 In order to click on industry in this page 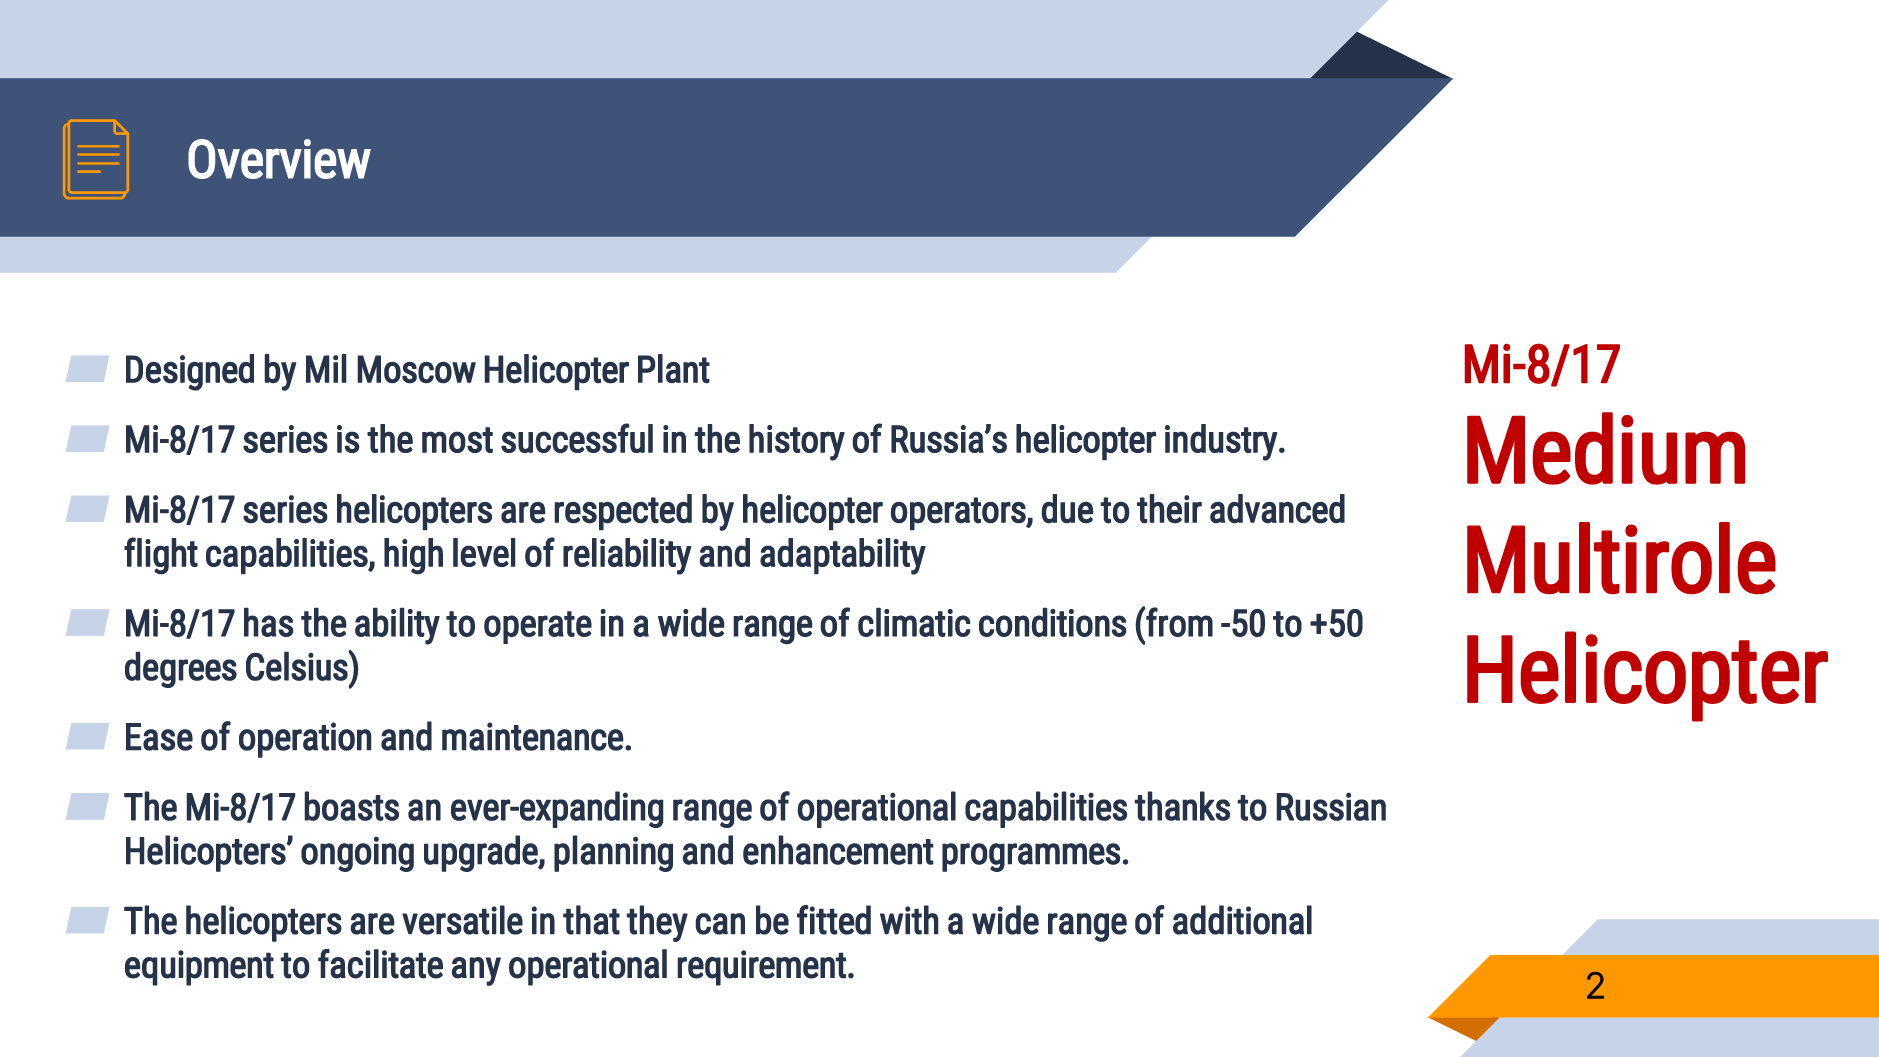, I will do `click(1221, 442)`.
